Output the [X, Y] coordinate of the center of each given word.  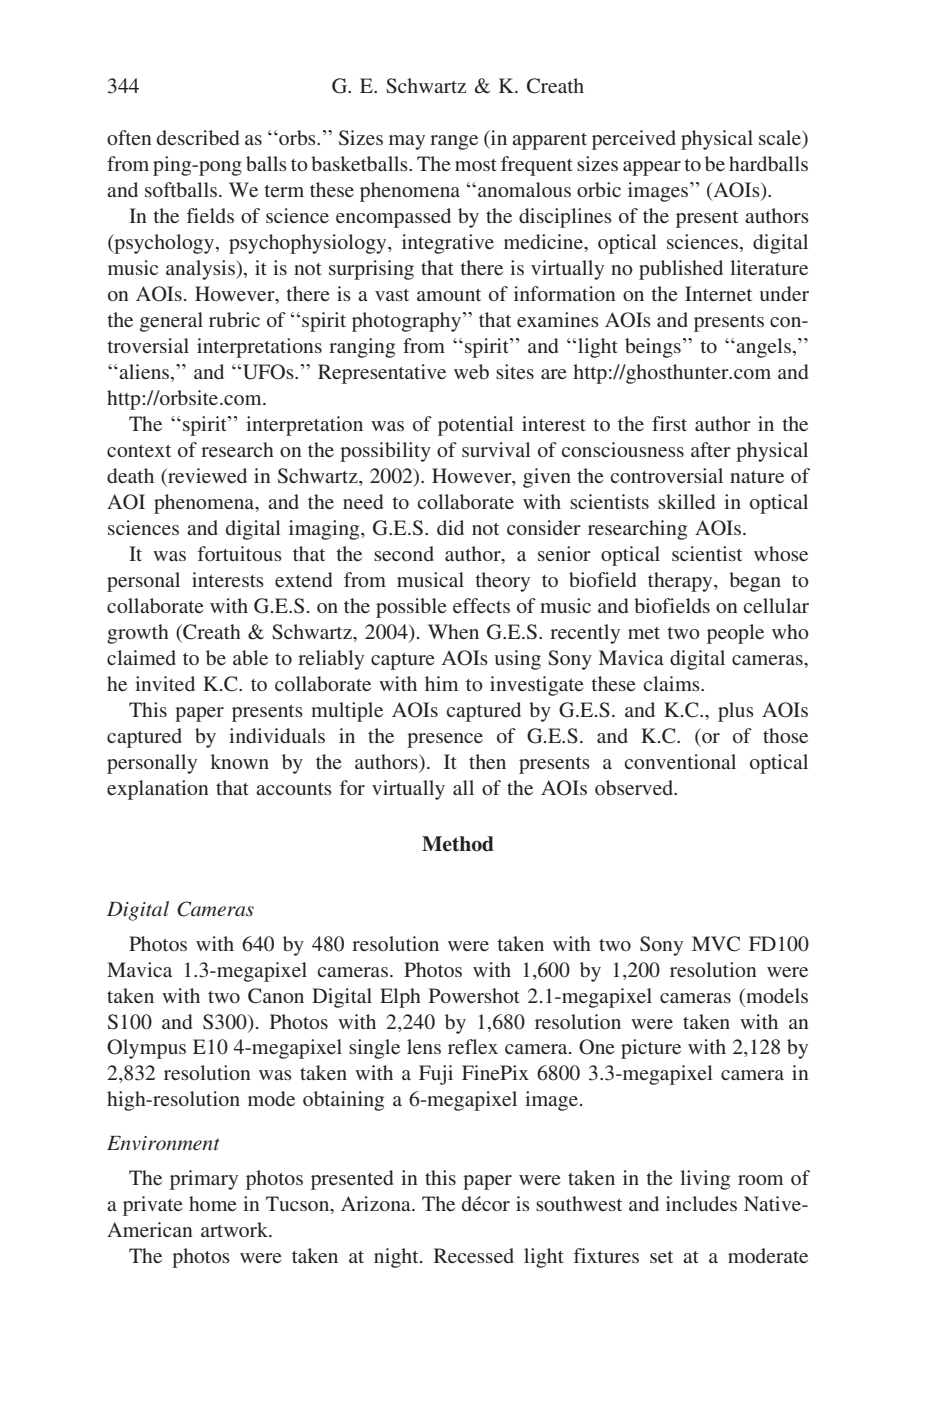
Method [458, 844]
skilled [686, 501]
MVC [716, 944]
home [213, 1203]
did [450, 527]
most [476, 165]
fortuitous [239, 553]
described [198, 137]
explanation [158, 790]
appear [652, 168]
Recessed [474, 1255]
